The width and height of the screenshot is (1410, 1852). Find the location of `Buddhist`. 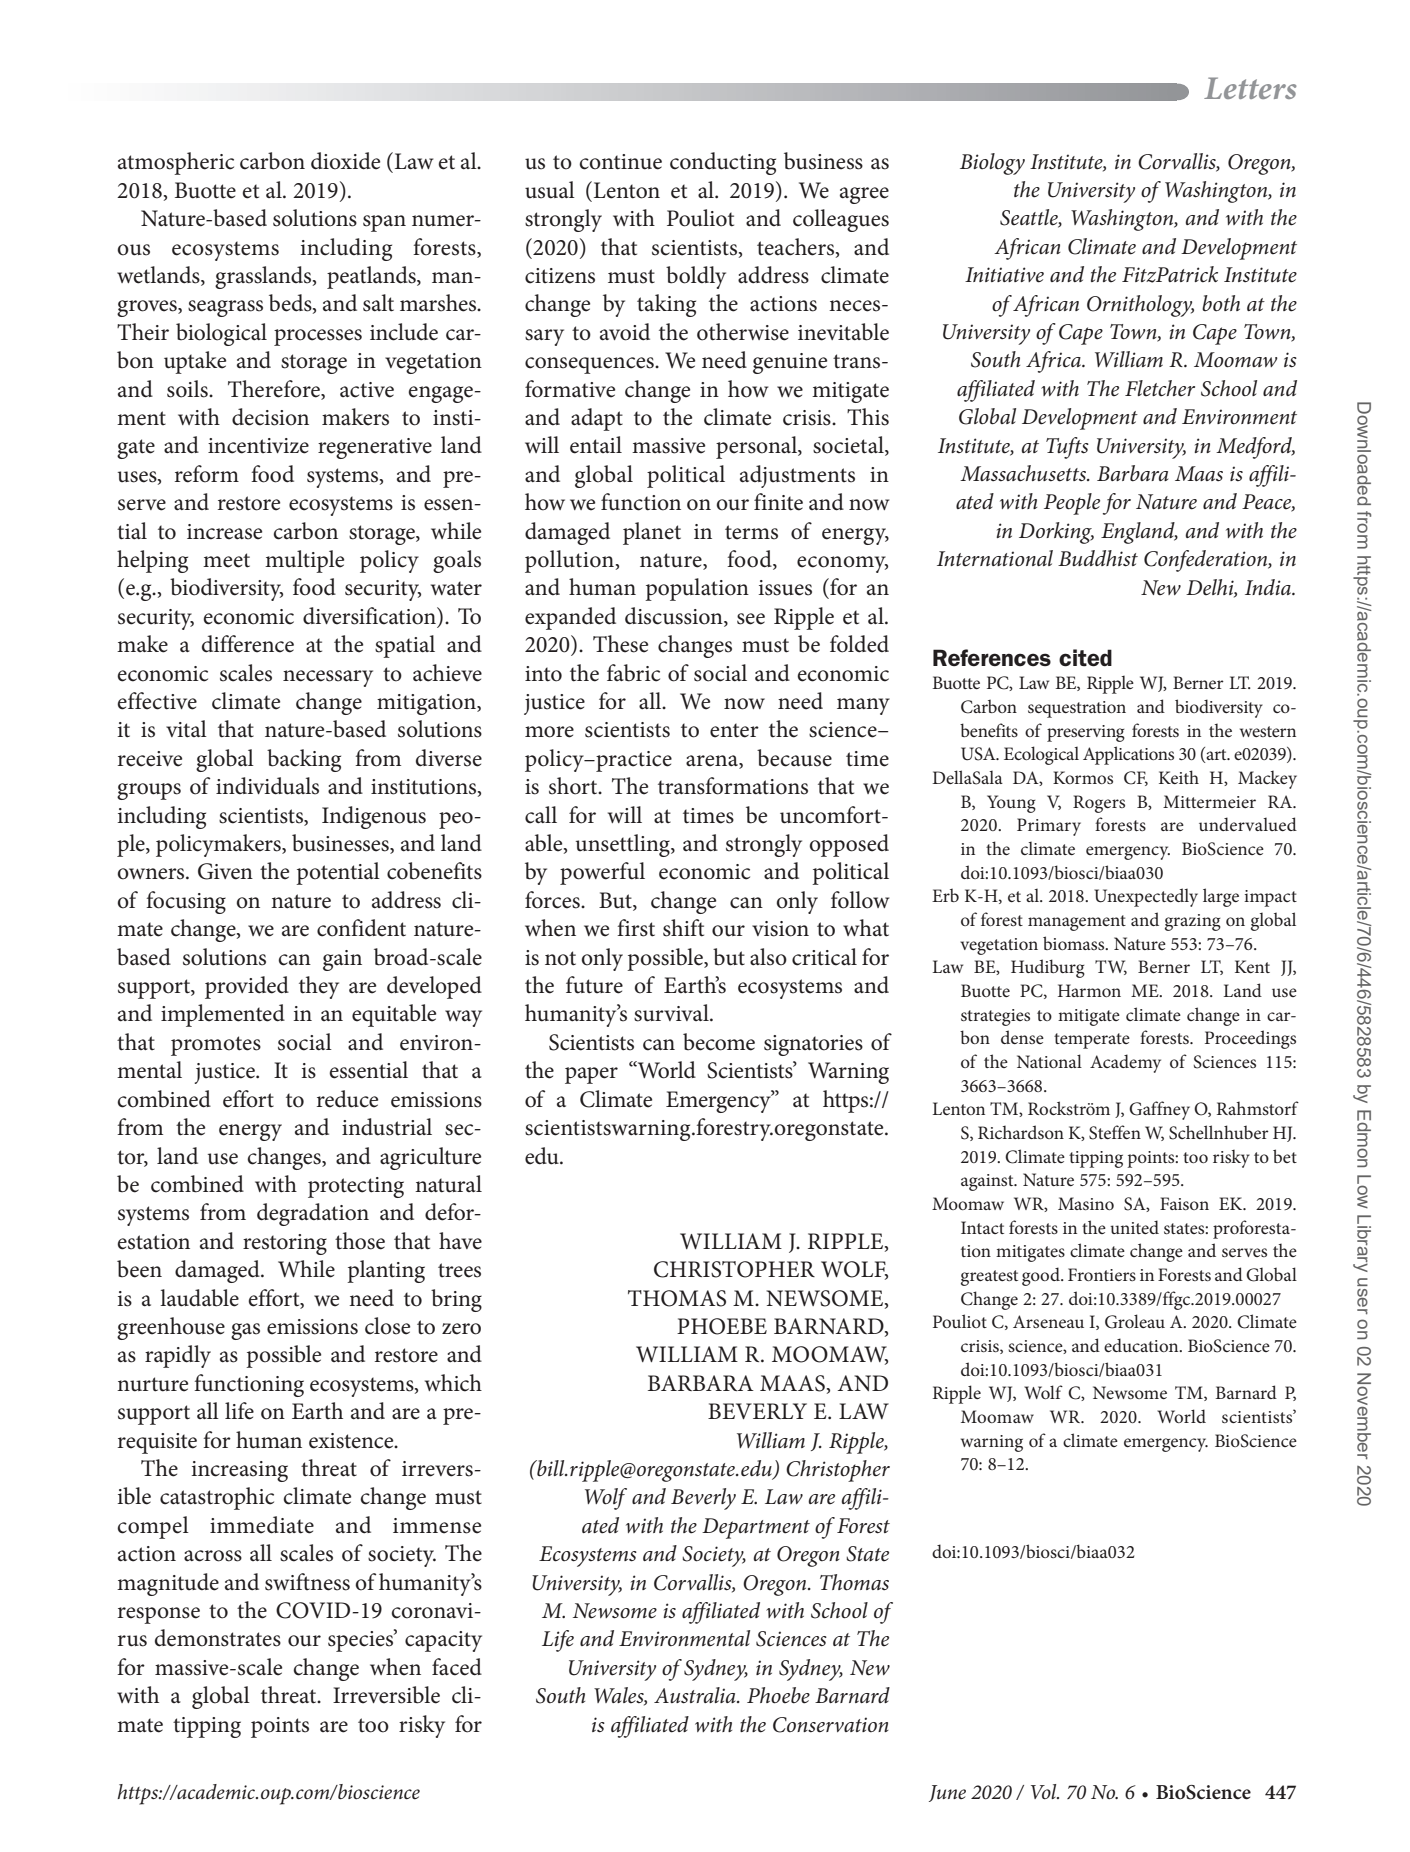

Buddhist is located at coordinates (1098, 558).
